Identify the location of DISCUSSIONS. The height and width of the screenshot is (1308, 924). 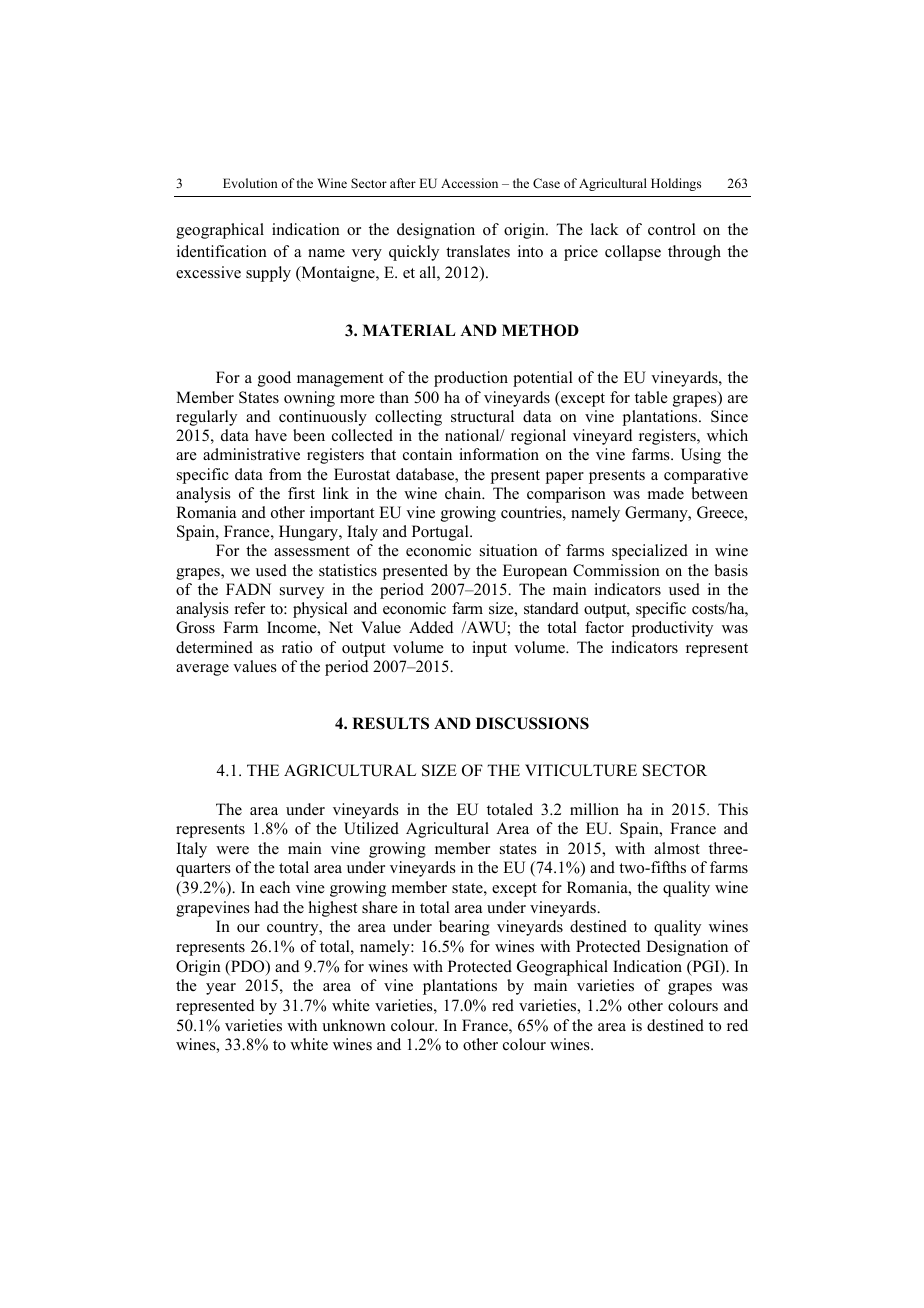
(532, 723).
